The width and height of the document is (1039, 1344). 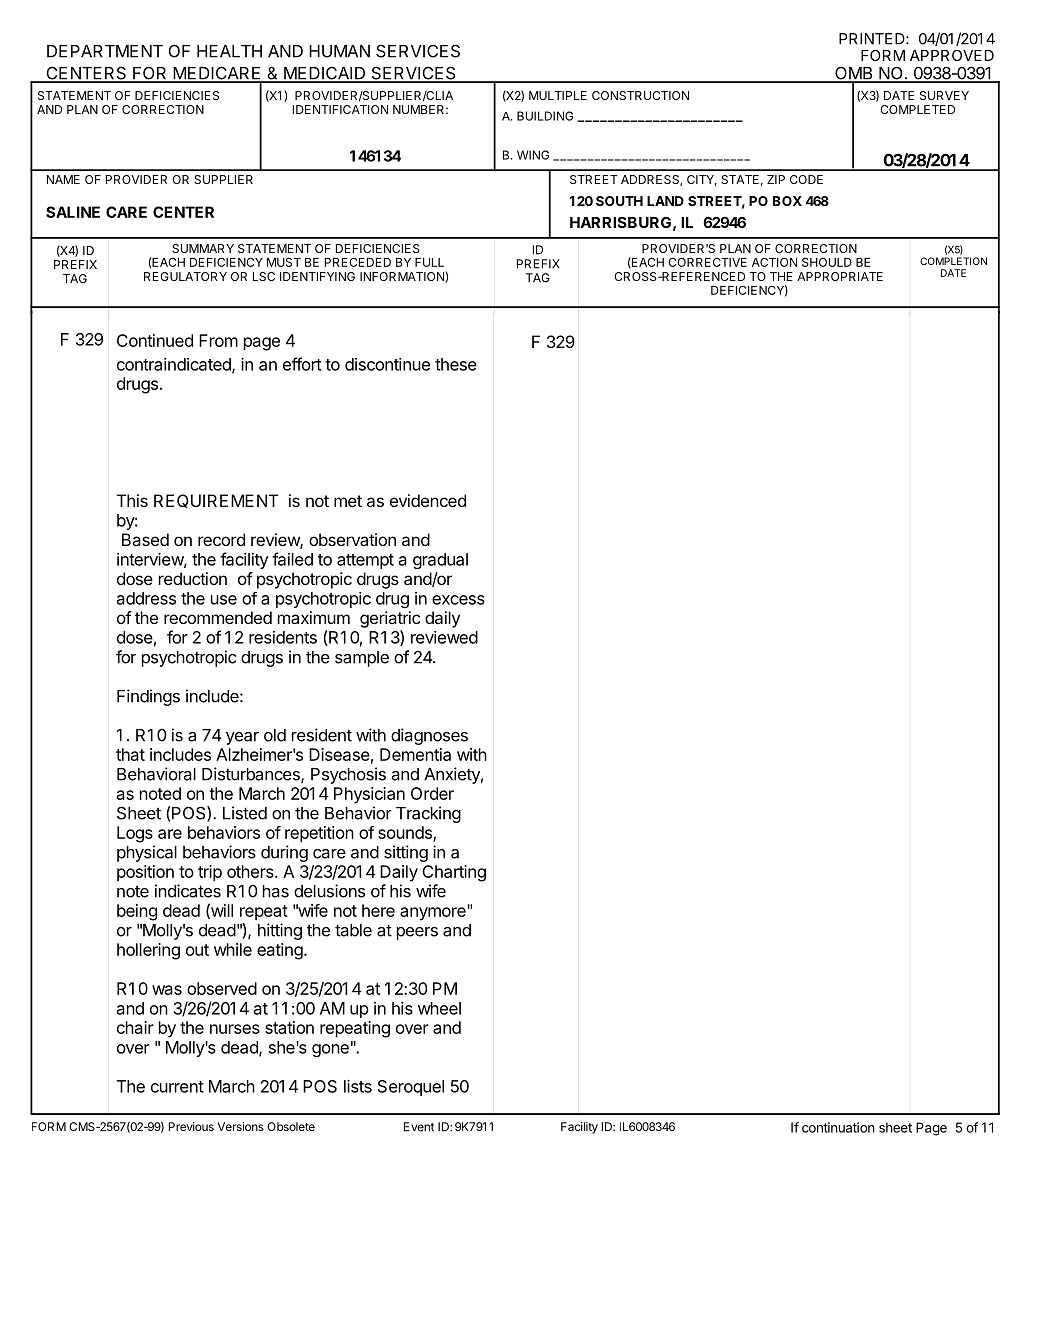 What do you see at coordinates (458, 600) in the document?
I see `excess` at bounding box center [458, 600].
